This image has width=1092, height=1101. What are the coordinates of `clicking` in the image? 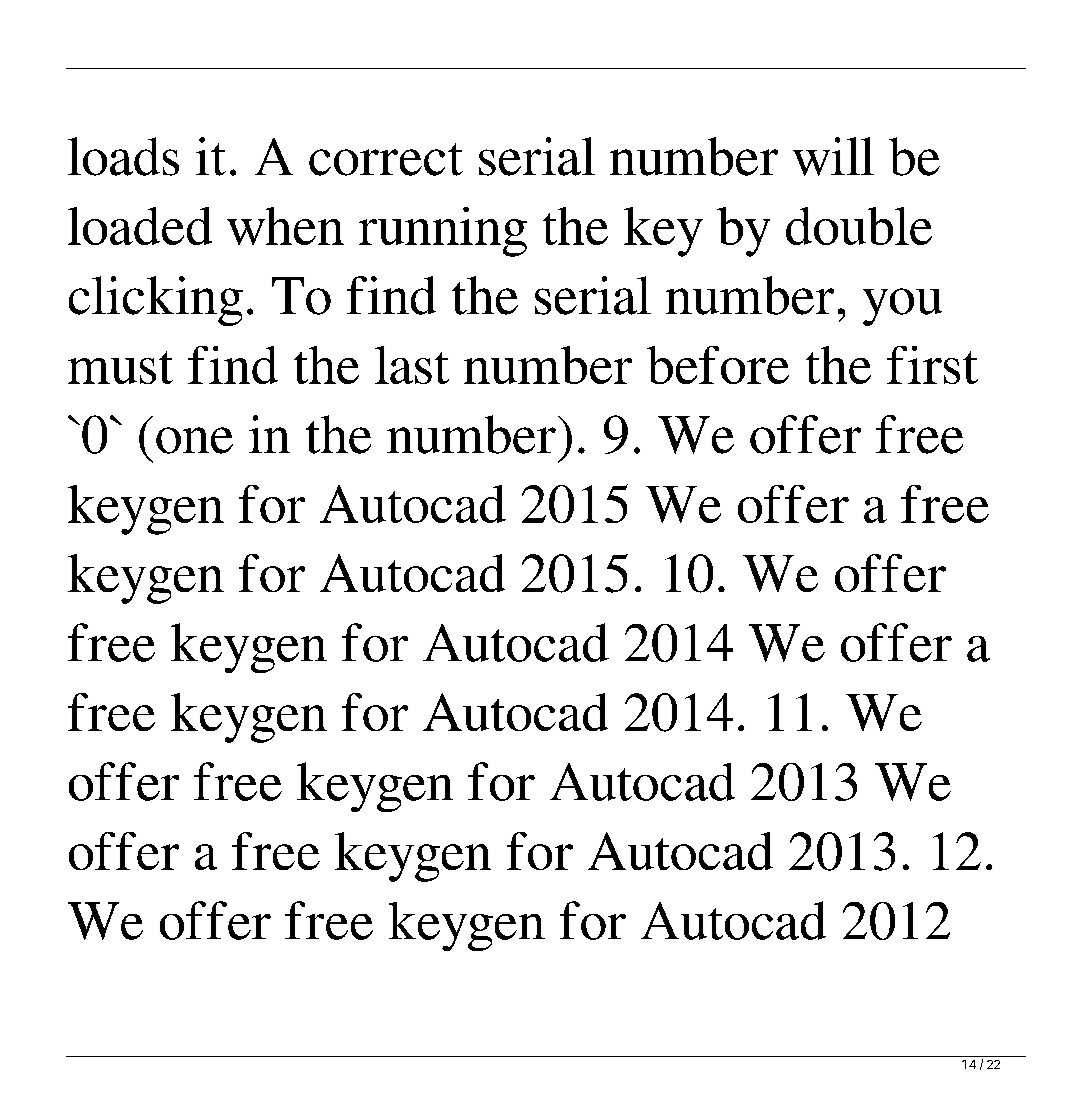 It's located at (156, 301).
